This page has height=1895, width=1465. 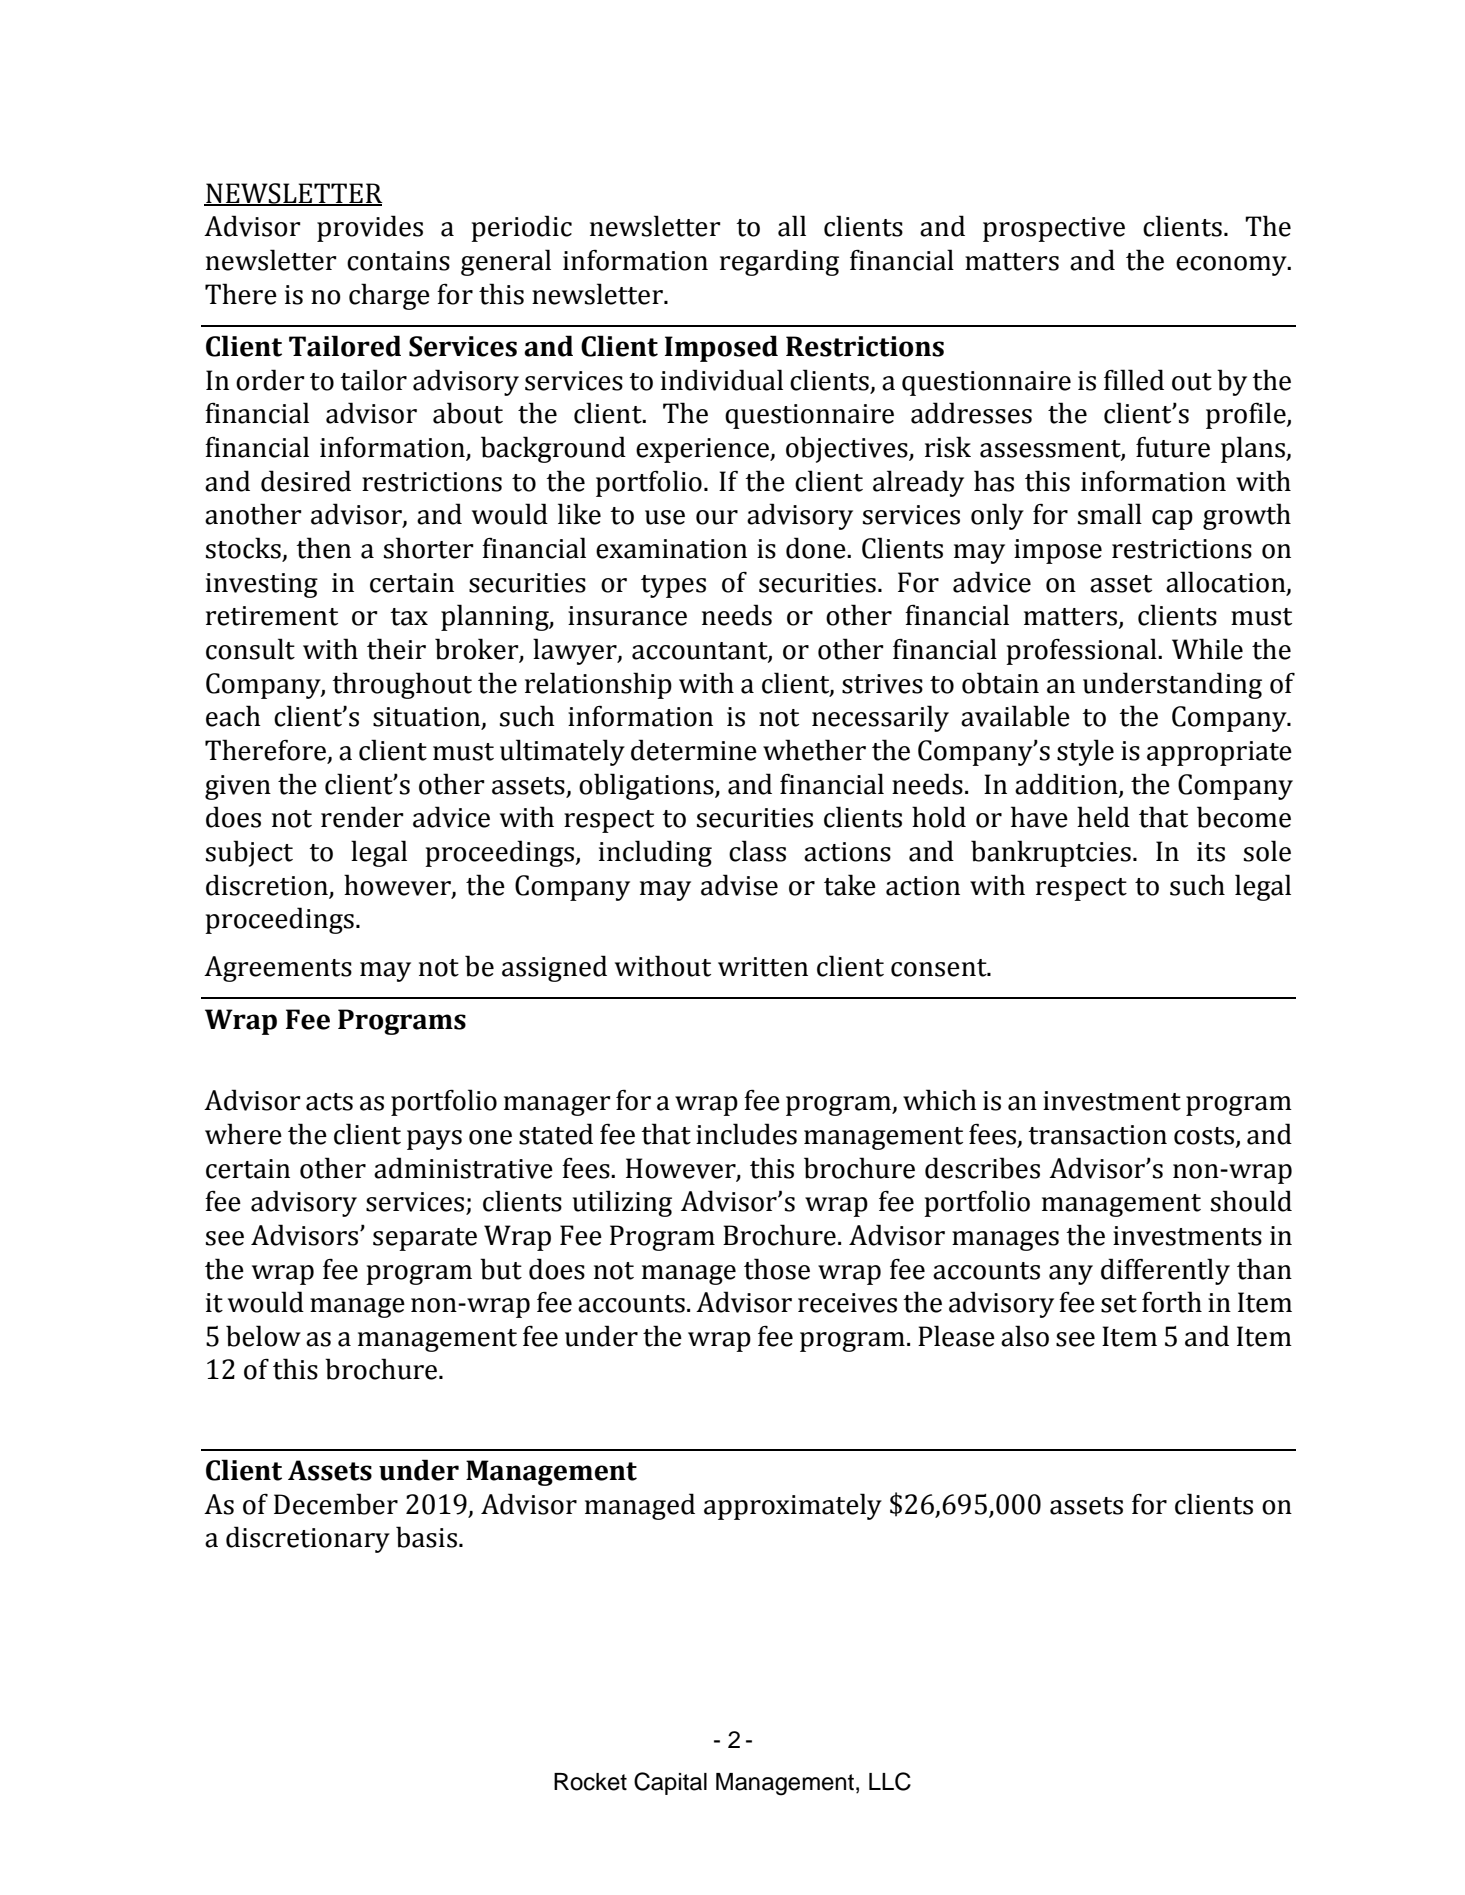 What do you see at coordinates (329, 1102) in the page?
I see `acts` at bounding box center [329, 1102].
